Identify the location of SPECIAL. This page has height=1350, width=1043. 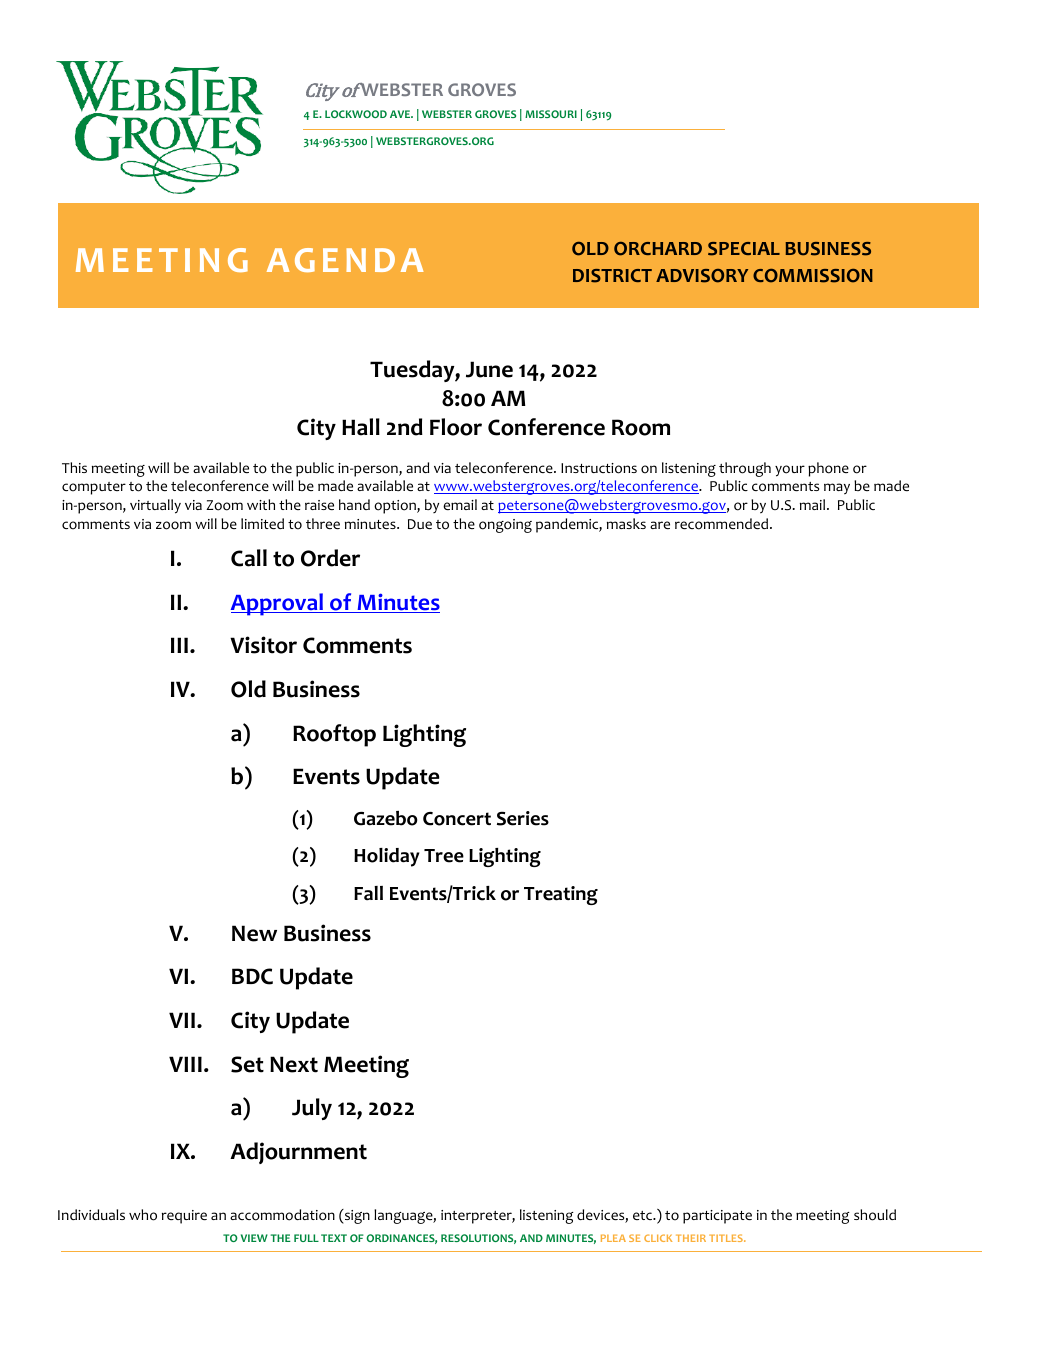
(744, 249).
